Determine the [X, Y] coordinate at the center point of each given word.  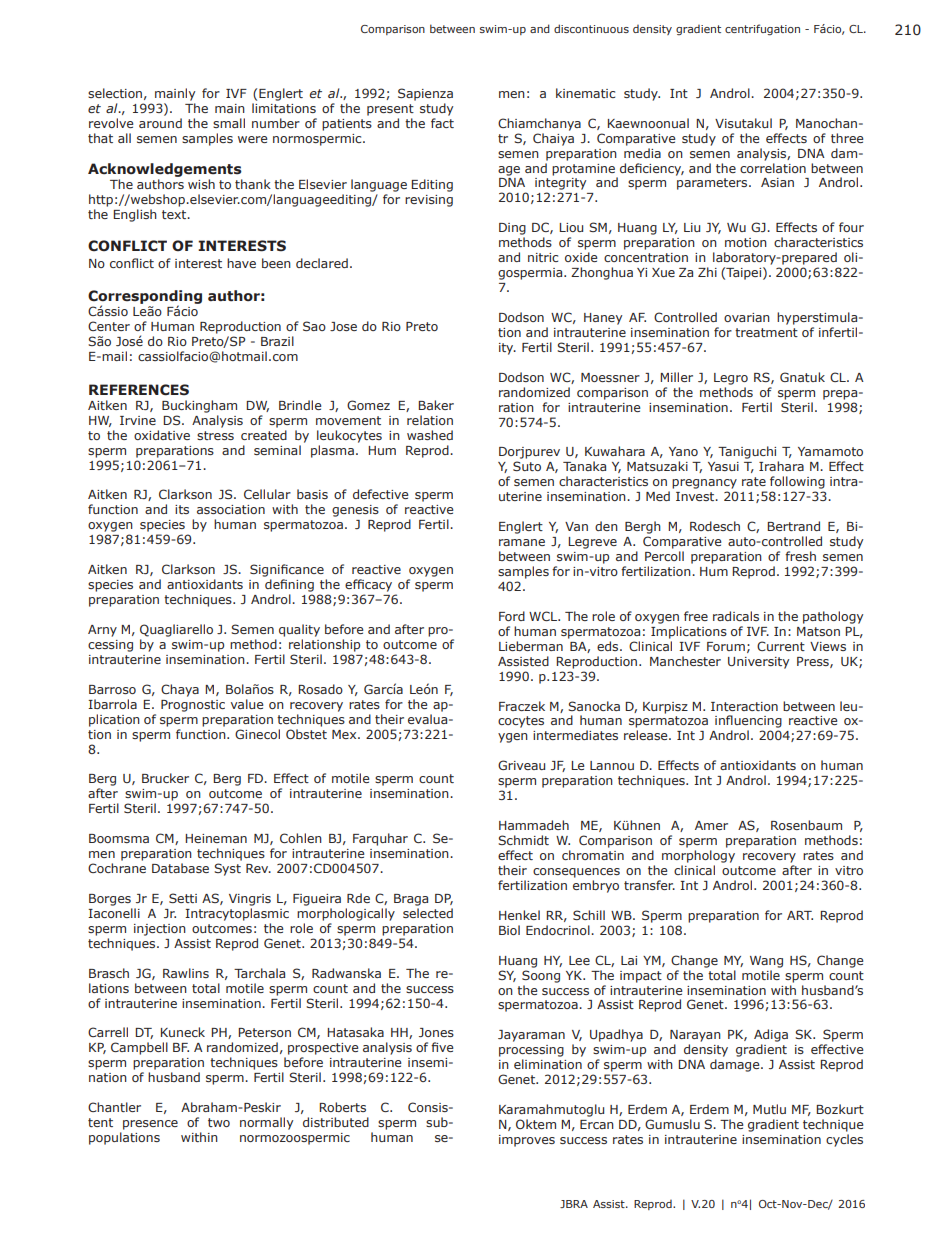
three [847, 138]
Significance [287, 570]
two [219, 1122]
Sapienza [425, 94]
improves [527, 1141]
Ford [512, 616]
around [160, 123]
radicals [736, 616]
